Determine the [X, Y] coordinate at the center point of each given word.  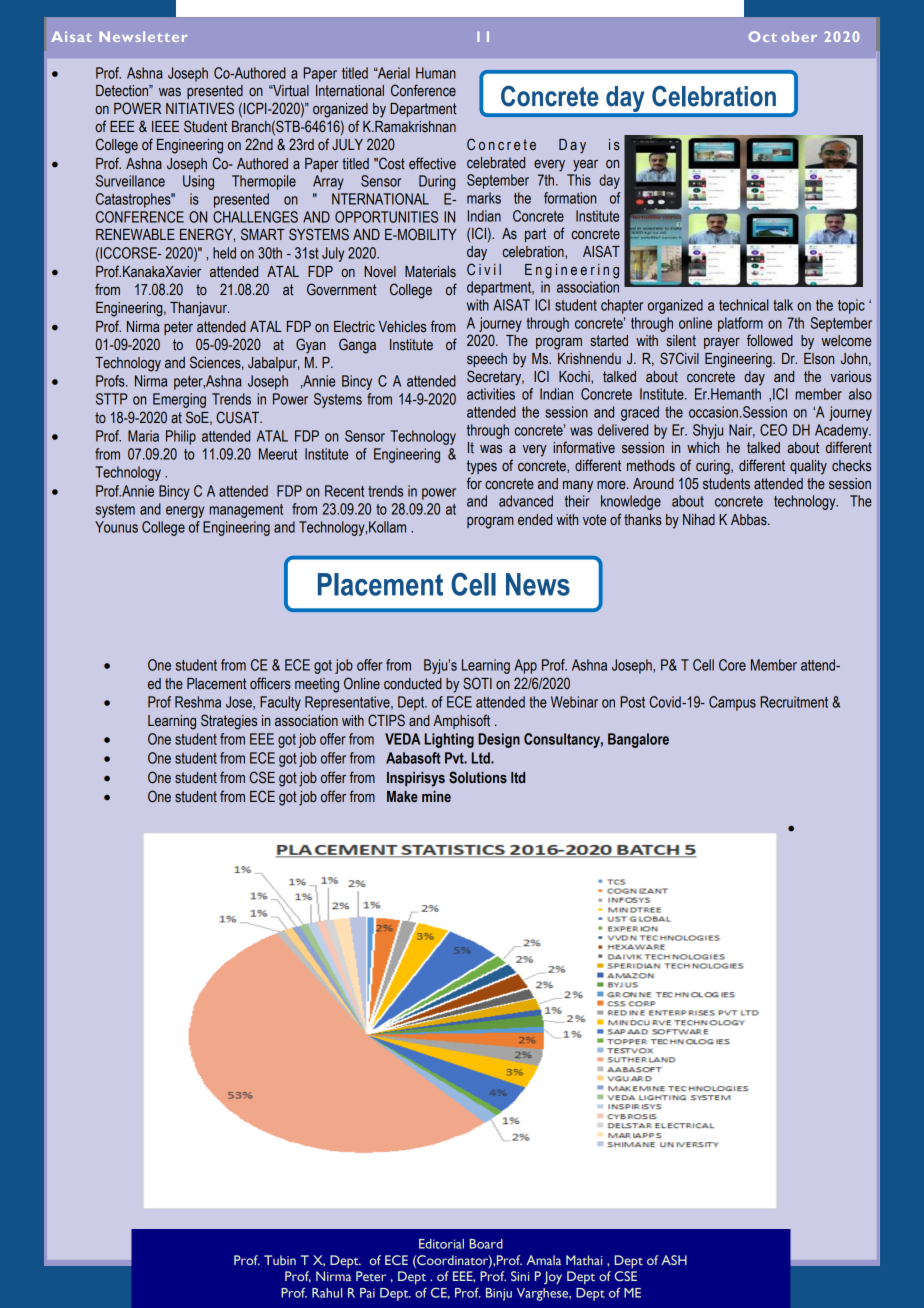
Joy [553, 1277]
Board [486, 1244]
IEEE [165, 126]
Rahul [327, 1293]
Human [436, 73]
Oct [763, 36]
